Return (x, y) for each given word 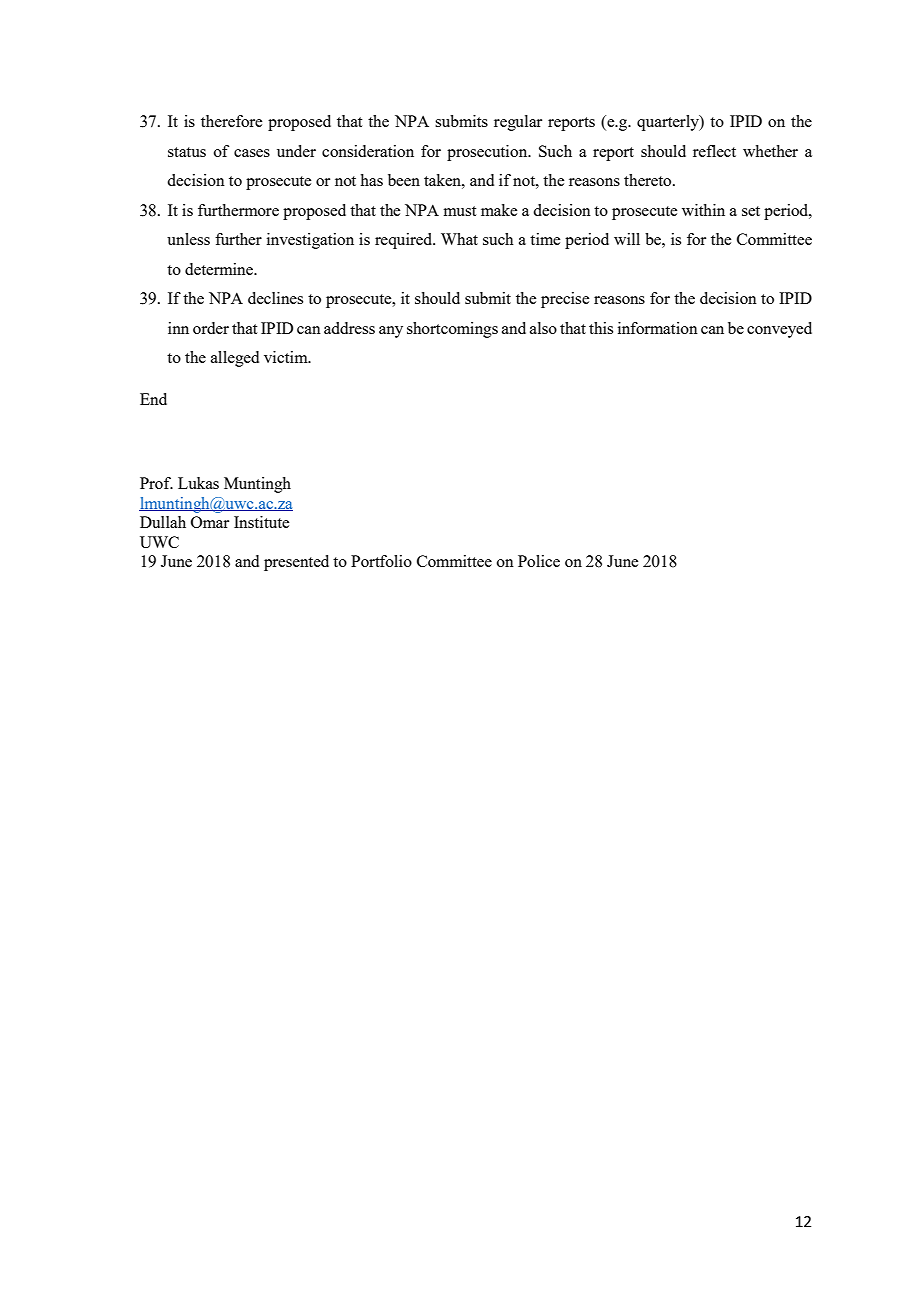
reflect (714, 151)
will (627, 239)
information (658, 328)
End (153, 399)
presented (296, 563)
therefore (231, 121)
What (459, 239)
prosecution (488, 153)
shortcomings (452, 330)
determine (220, 269)
